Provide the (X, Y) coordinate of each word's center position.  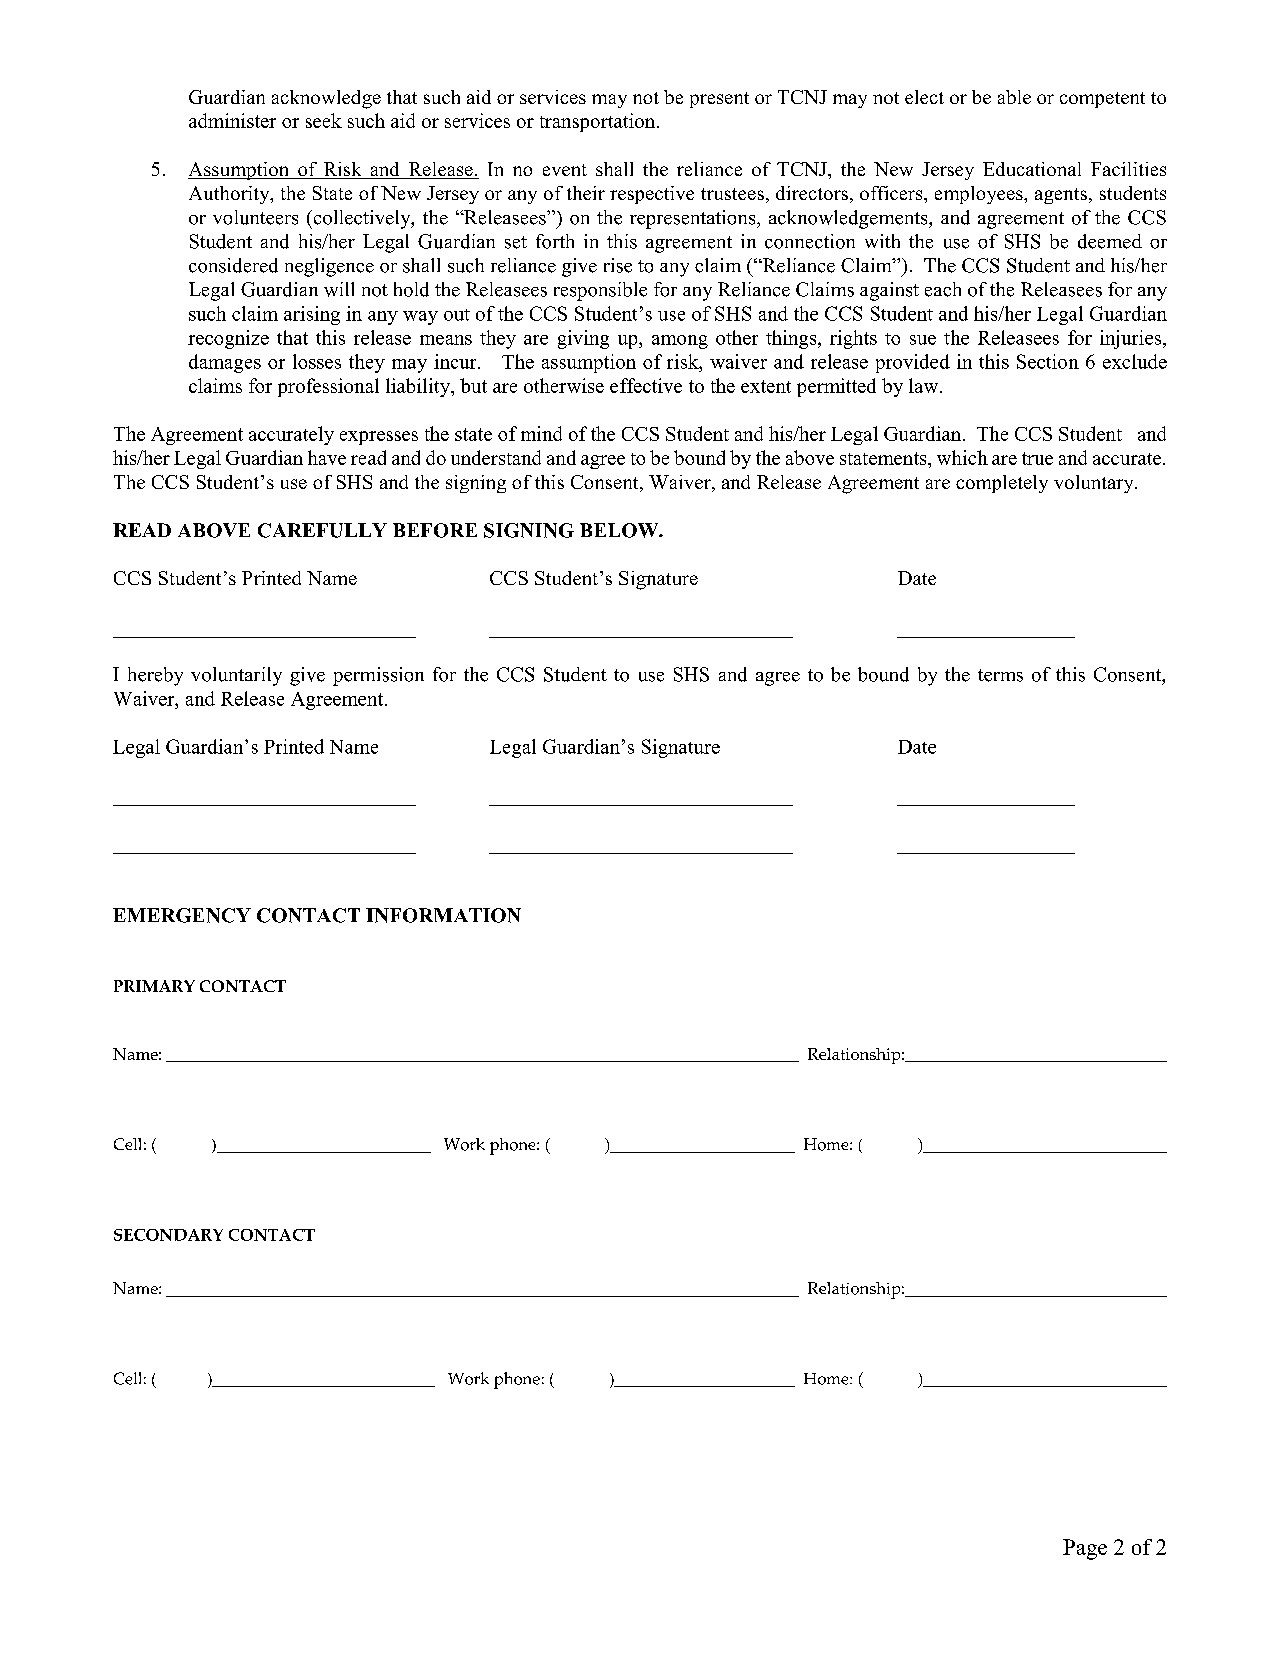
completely (1002, 484)
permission (378, 676)
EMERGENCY (182, 915)
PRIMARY (154, 986)
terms (1000, 675)
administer (232, 120)
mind (541, 433)
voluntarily (236, 676)
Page (1085, 1549)
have (327, 457)
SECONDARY (168, 1235)
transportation (599, 122)
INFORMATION (443, 915)
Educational (1032, 169)
